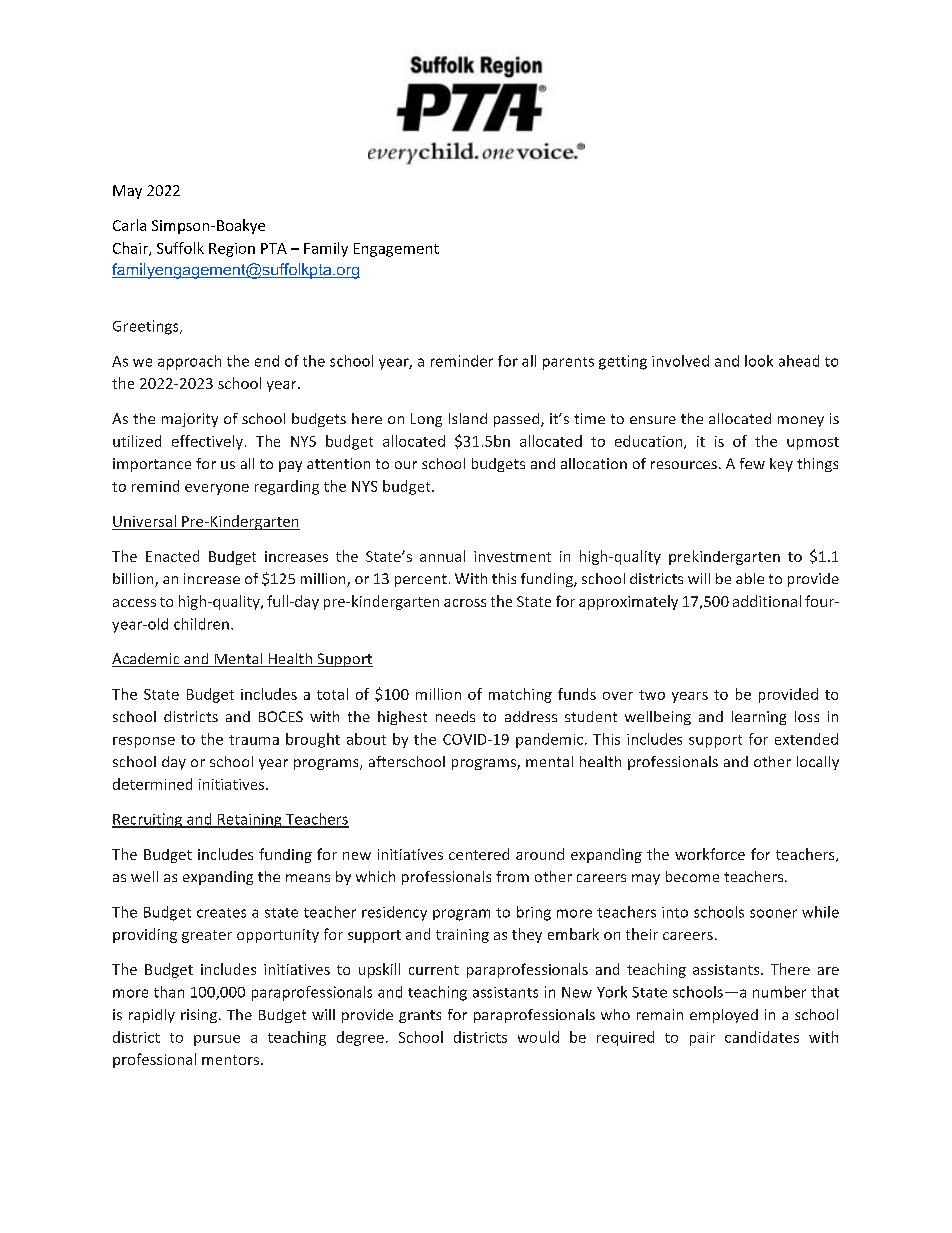 The height and width of the image is (1233, 952). Describe the element at coordinates (172, 556) in the image. I see `Enacted` at that location.
